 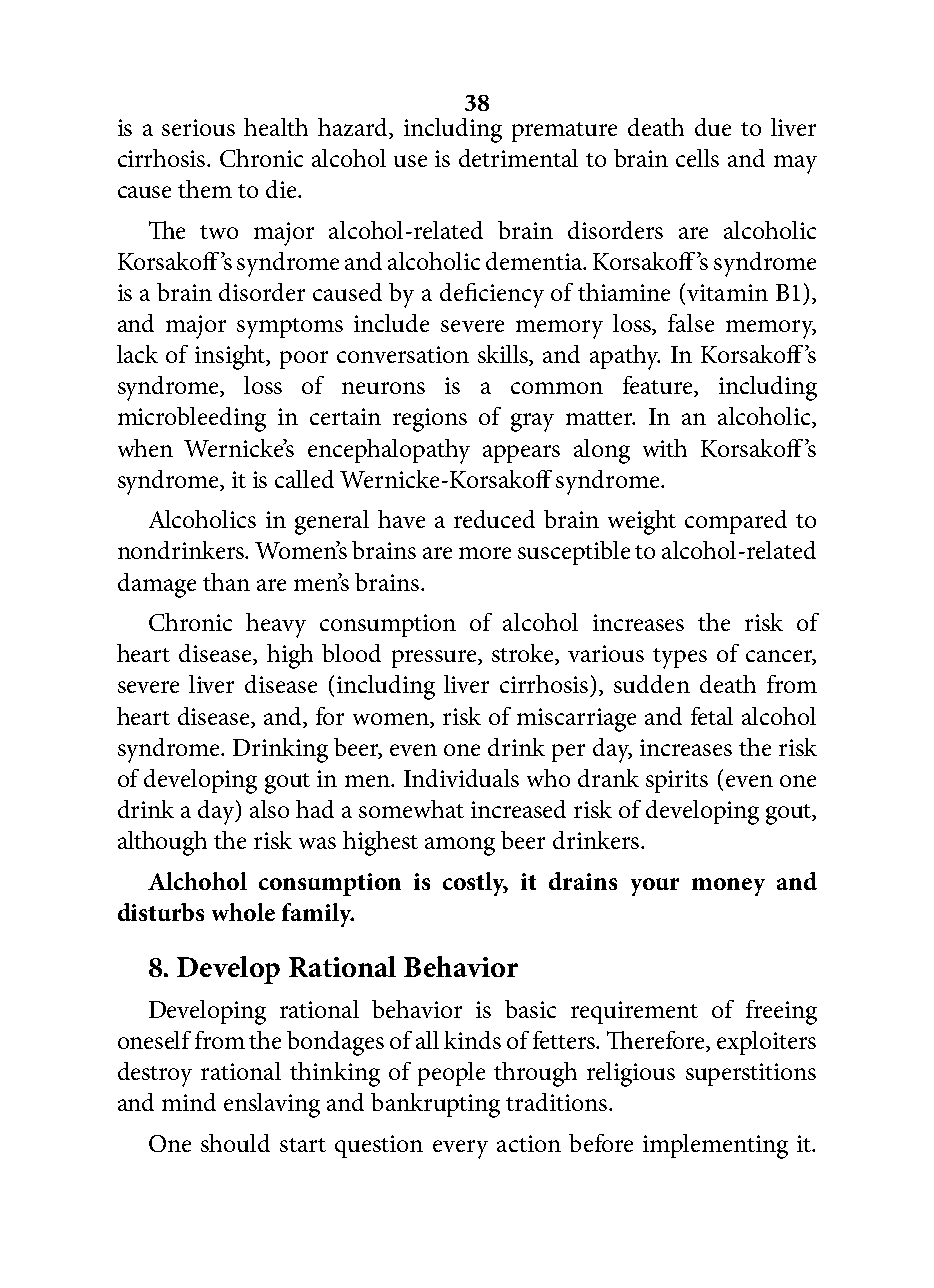 I want to click on reduced, so click(x=494, y=519).
